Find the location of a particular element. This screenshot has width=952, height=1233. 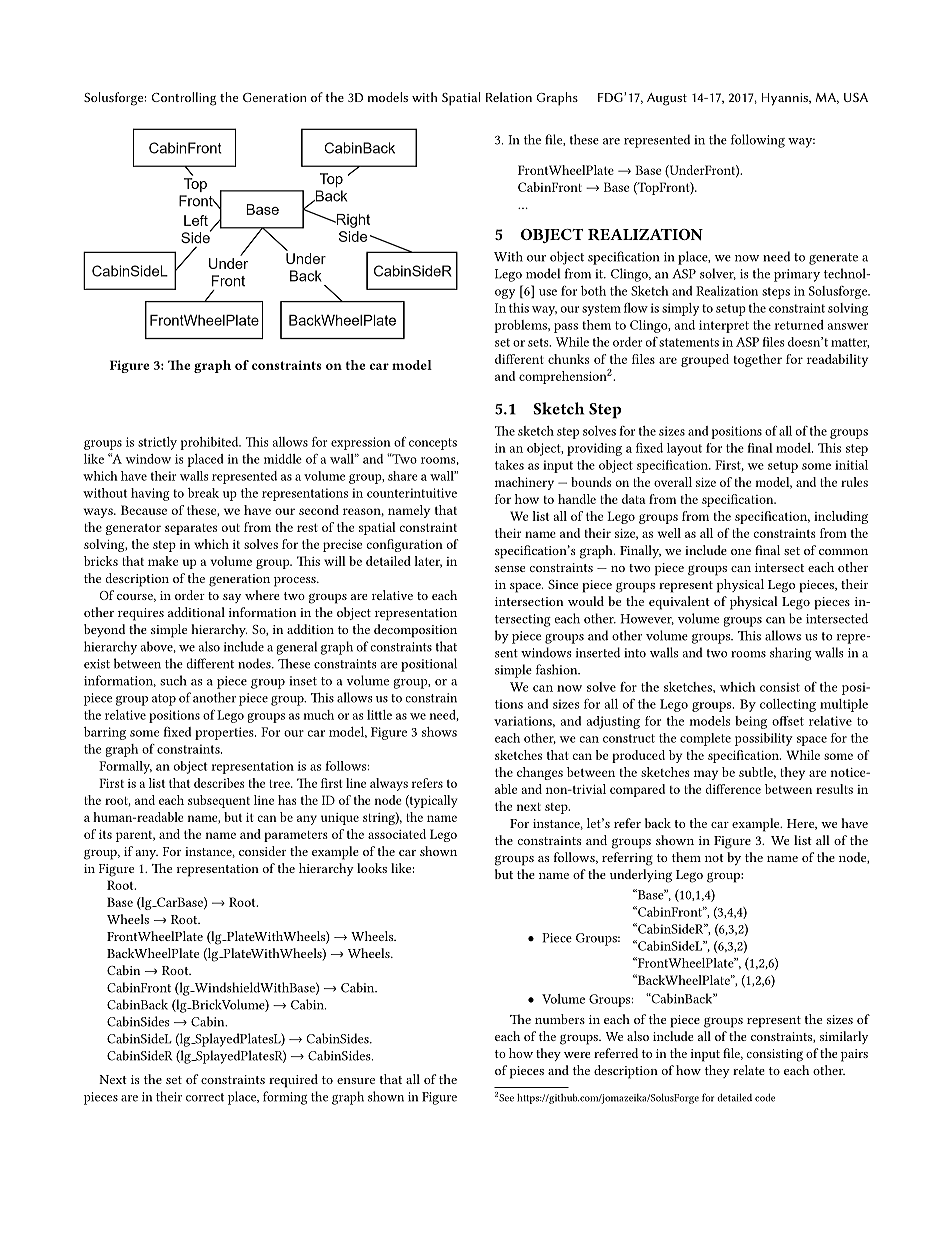

say is located at coordinates (232, 598).
